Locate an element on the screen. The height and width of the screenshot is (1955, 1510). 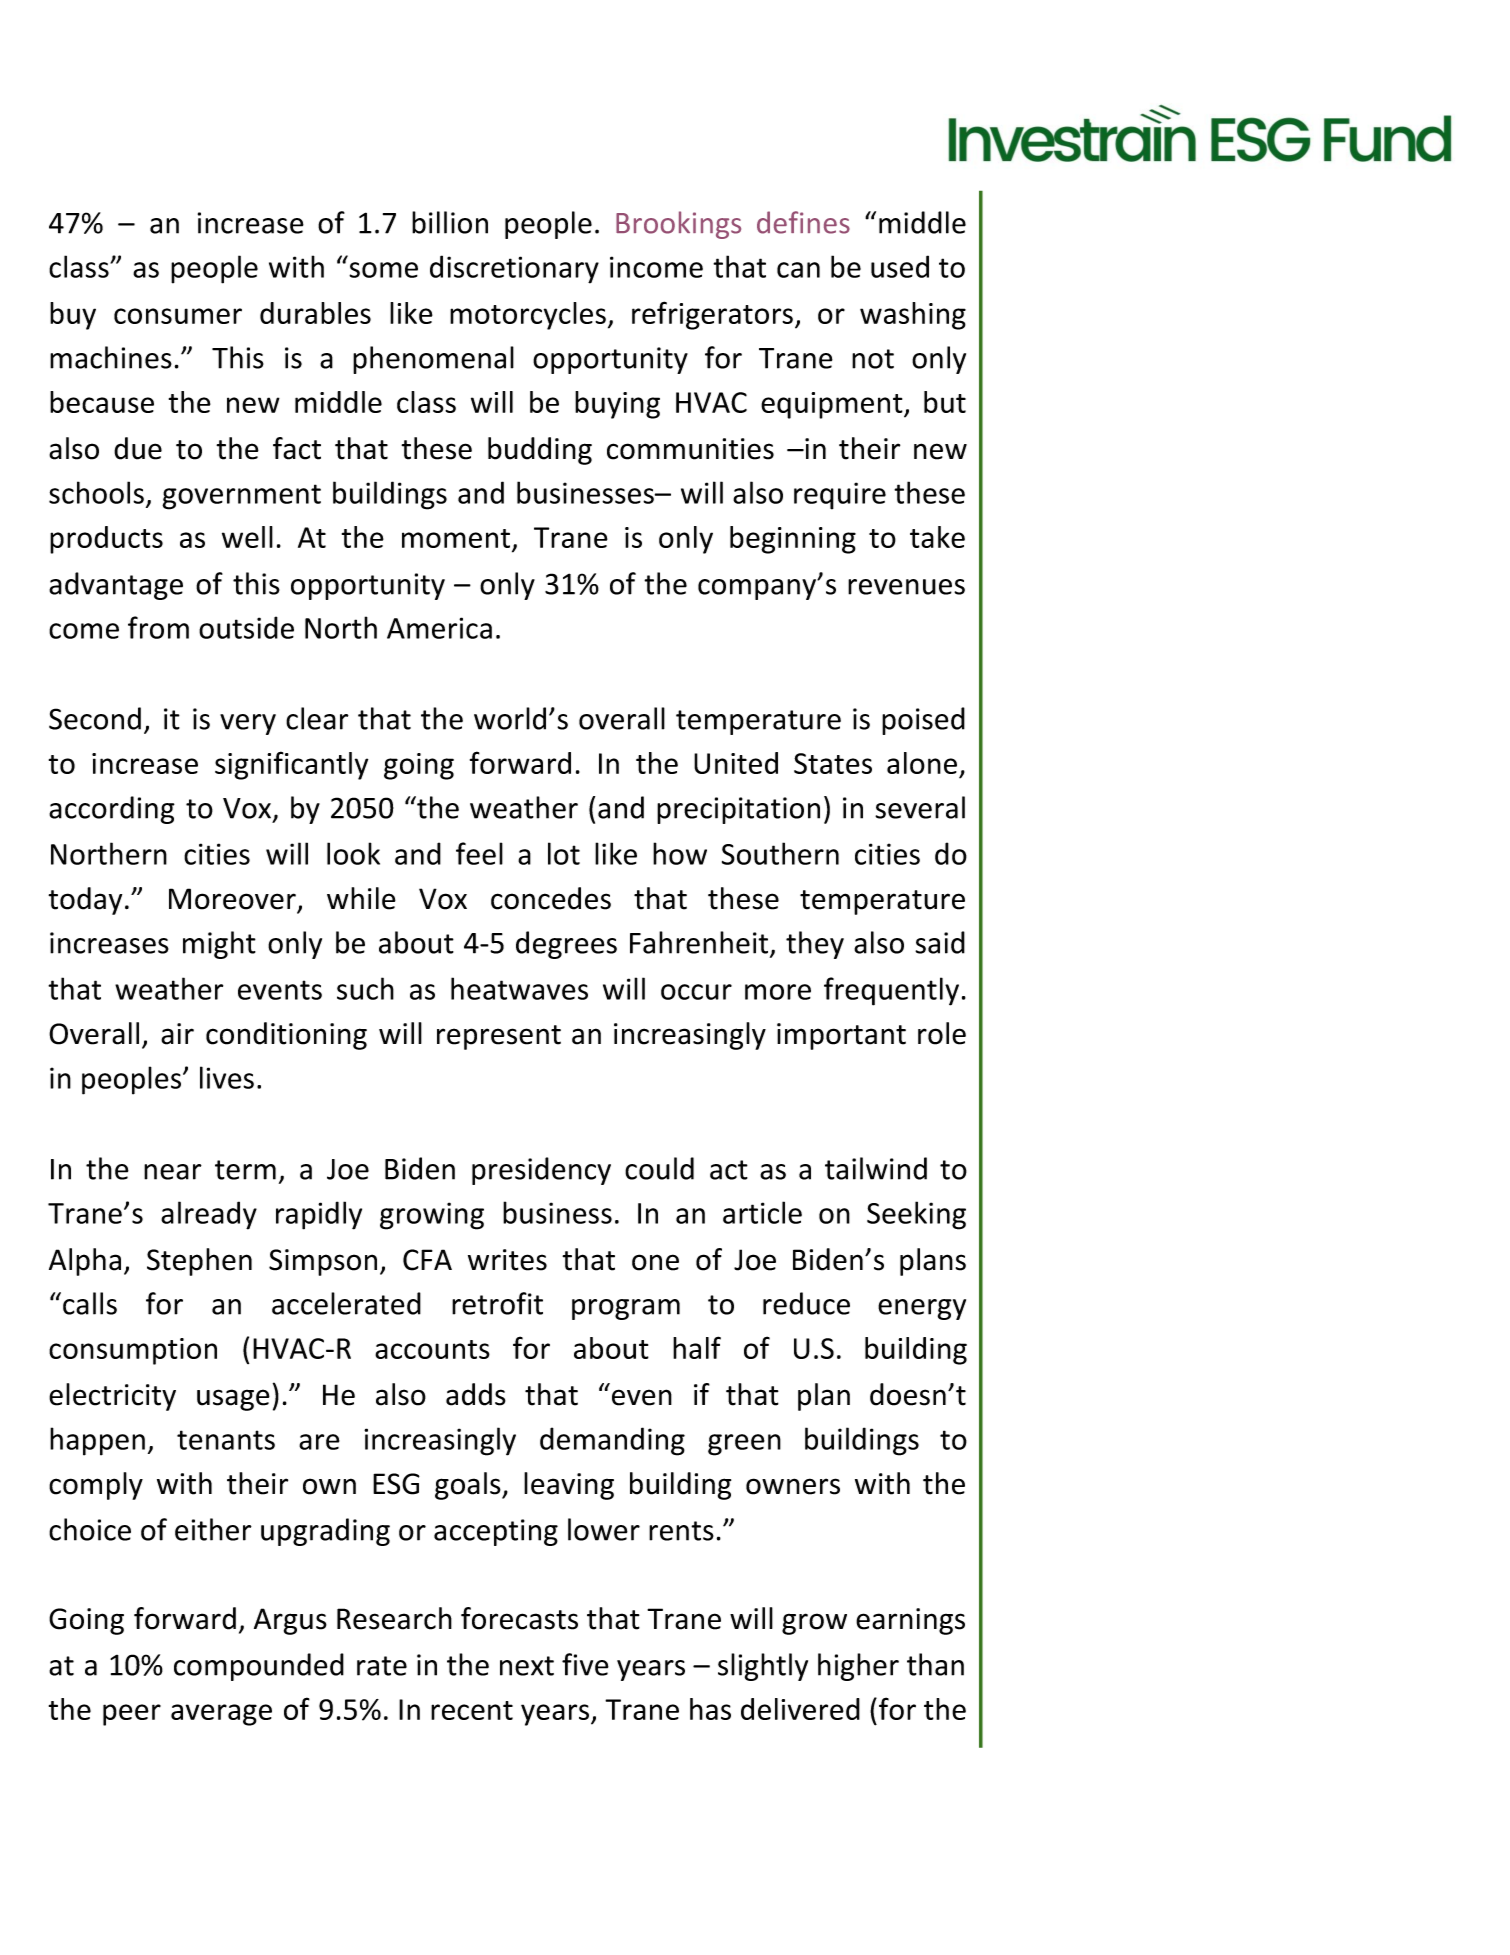
already is located at coordinates (209, 1215).
